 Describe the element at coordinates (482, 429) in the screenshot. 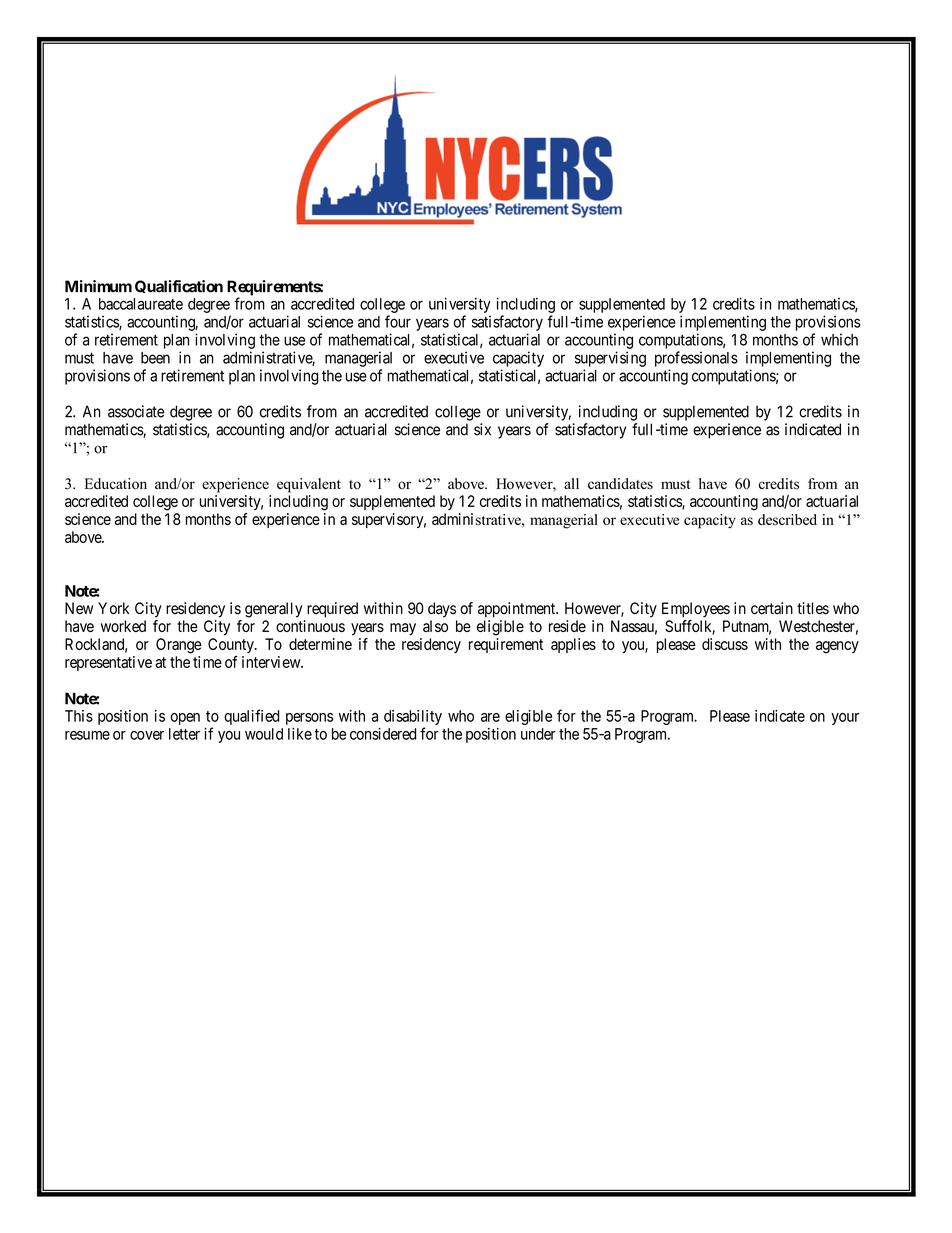

I see `six` at that location.
